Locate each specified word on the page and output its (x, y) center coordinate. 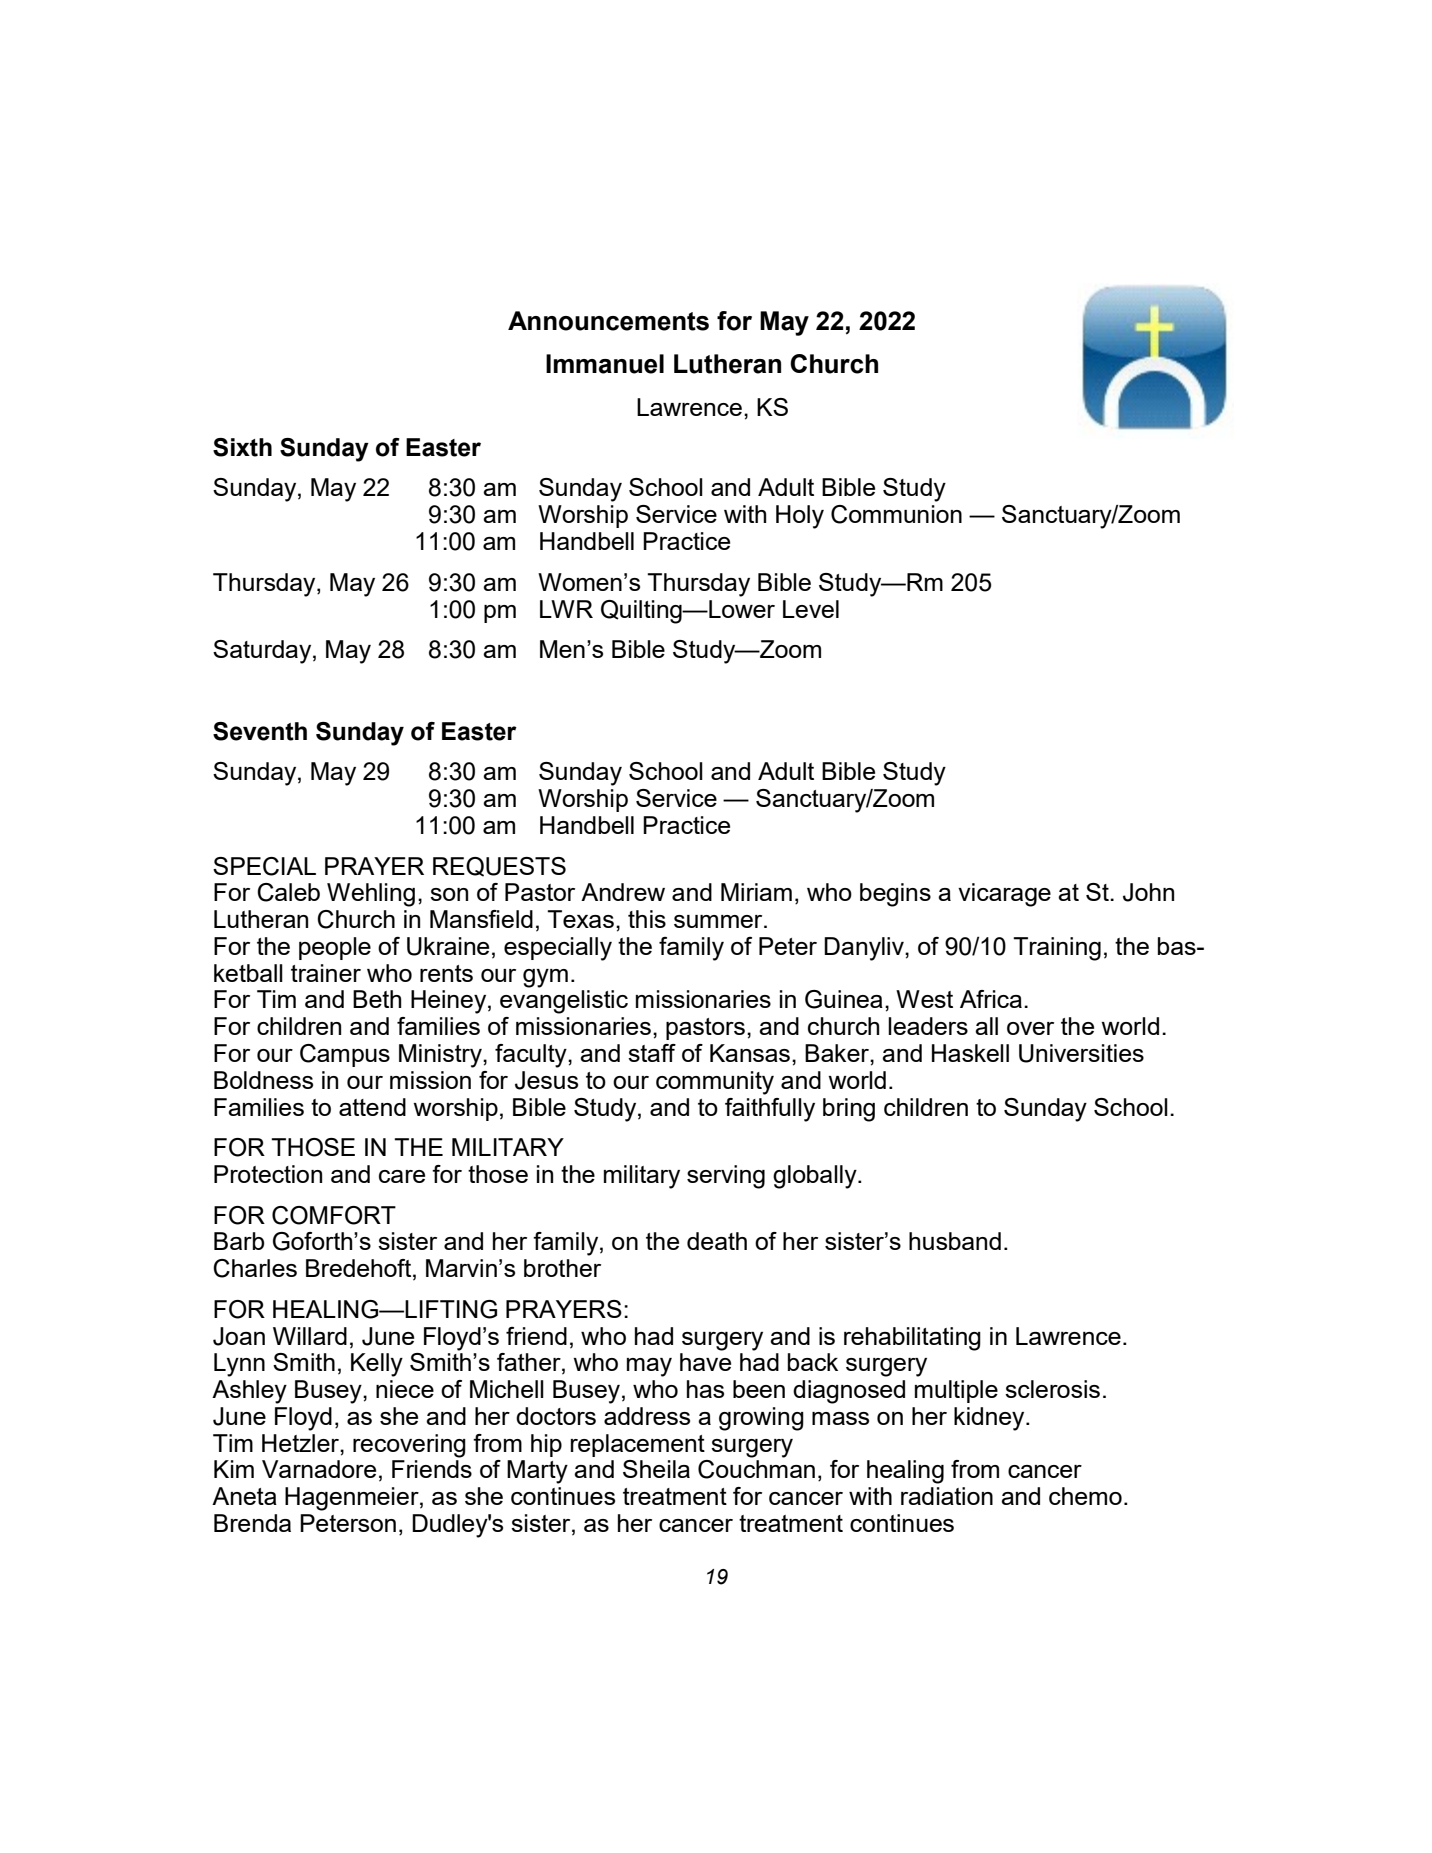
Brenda (252, 1523)
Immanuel (605, 364)
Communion (896, 514)
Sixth (242, 447)
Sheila (656, 1469)
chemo (1085, 1496)
